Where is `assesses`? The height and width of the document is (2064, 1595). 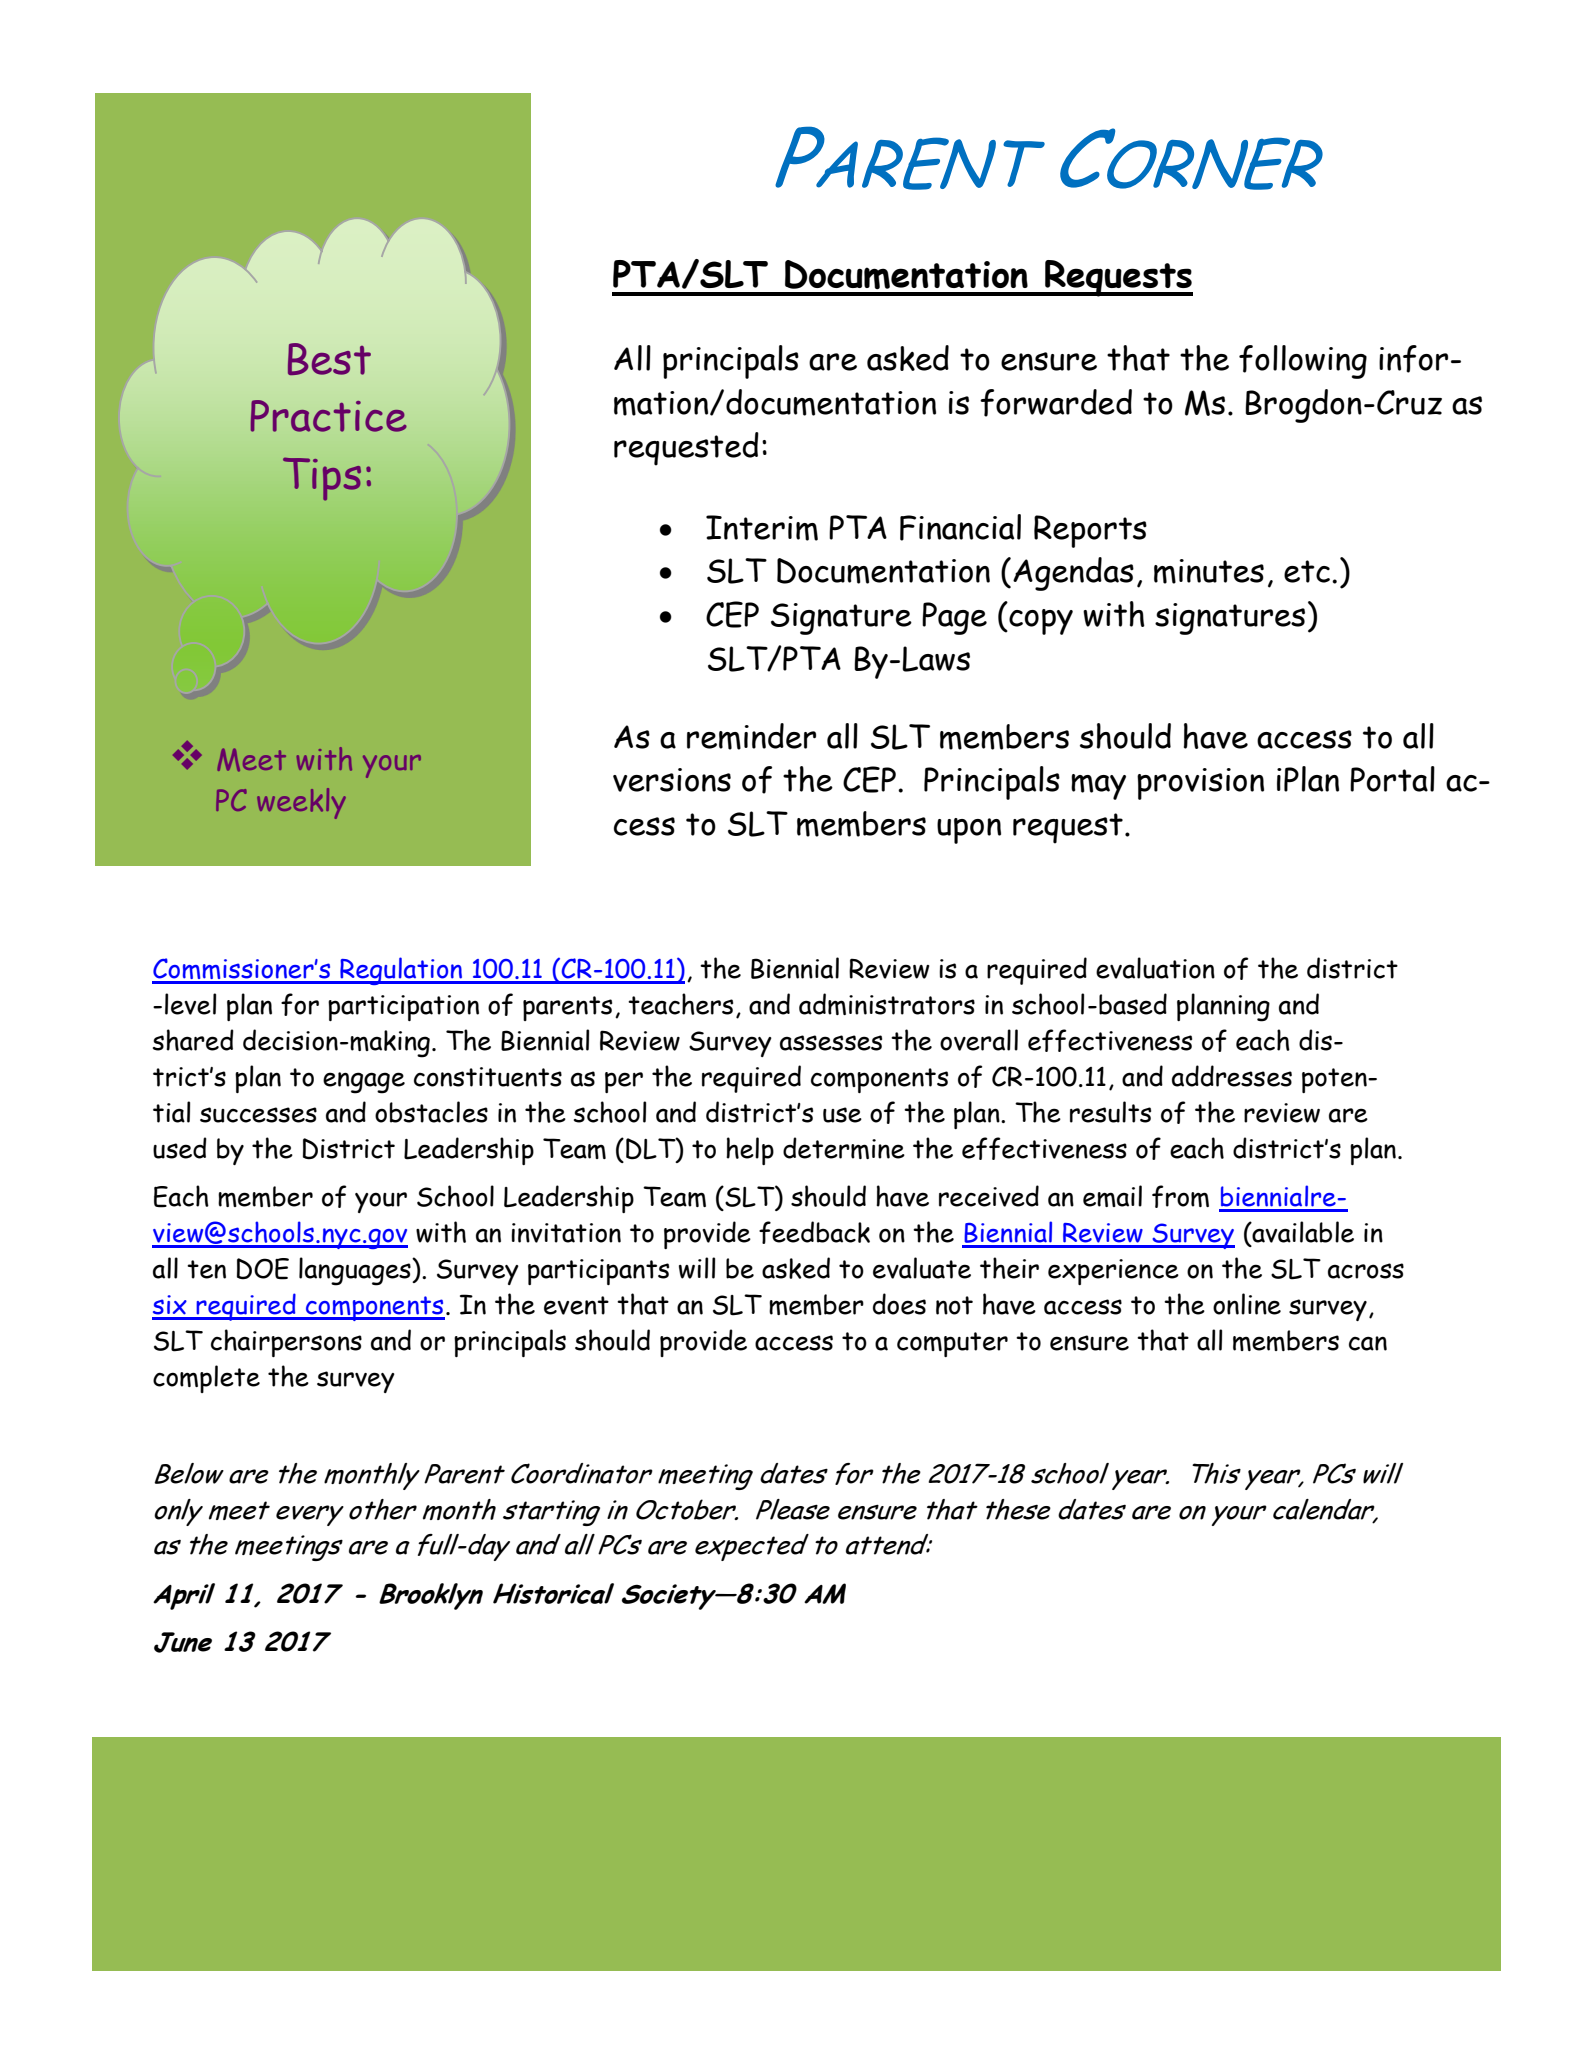 assesses is located at coordinates (831, 1043).
